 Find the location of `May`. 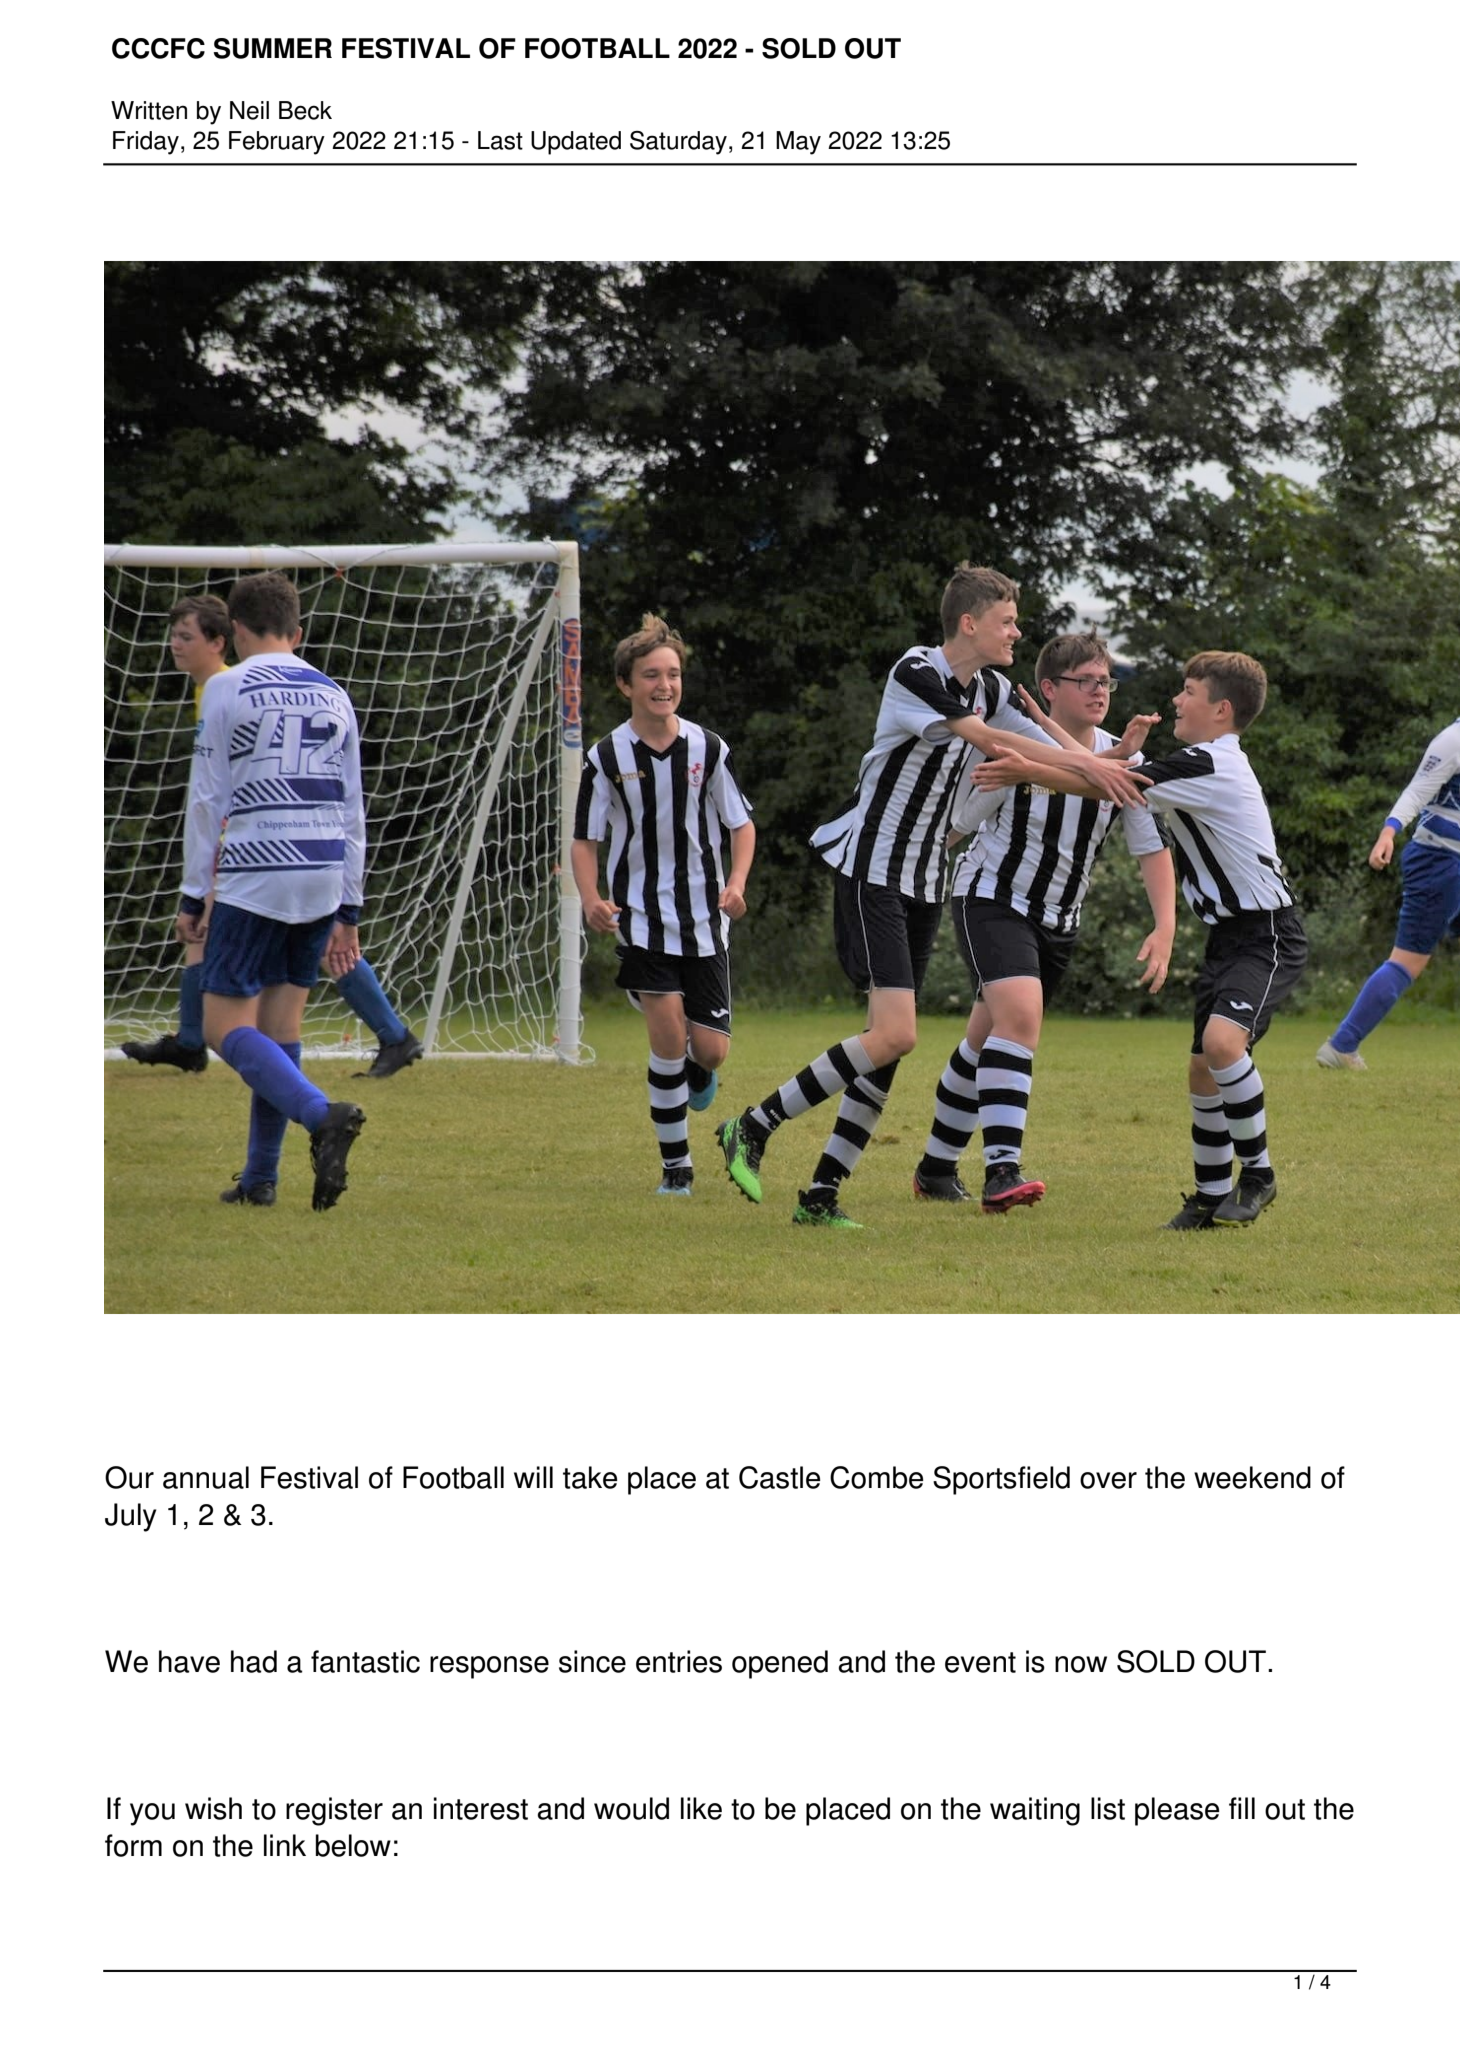

May is located at coordinates (798, 143).
